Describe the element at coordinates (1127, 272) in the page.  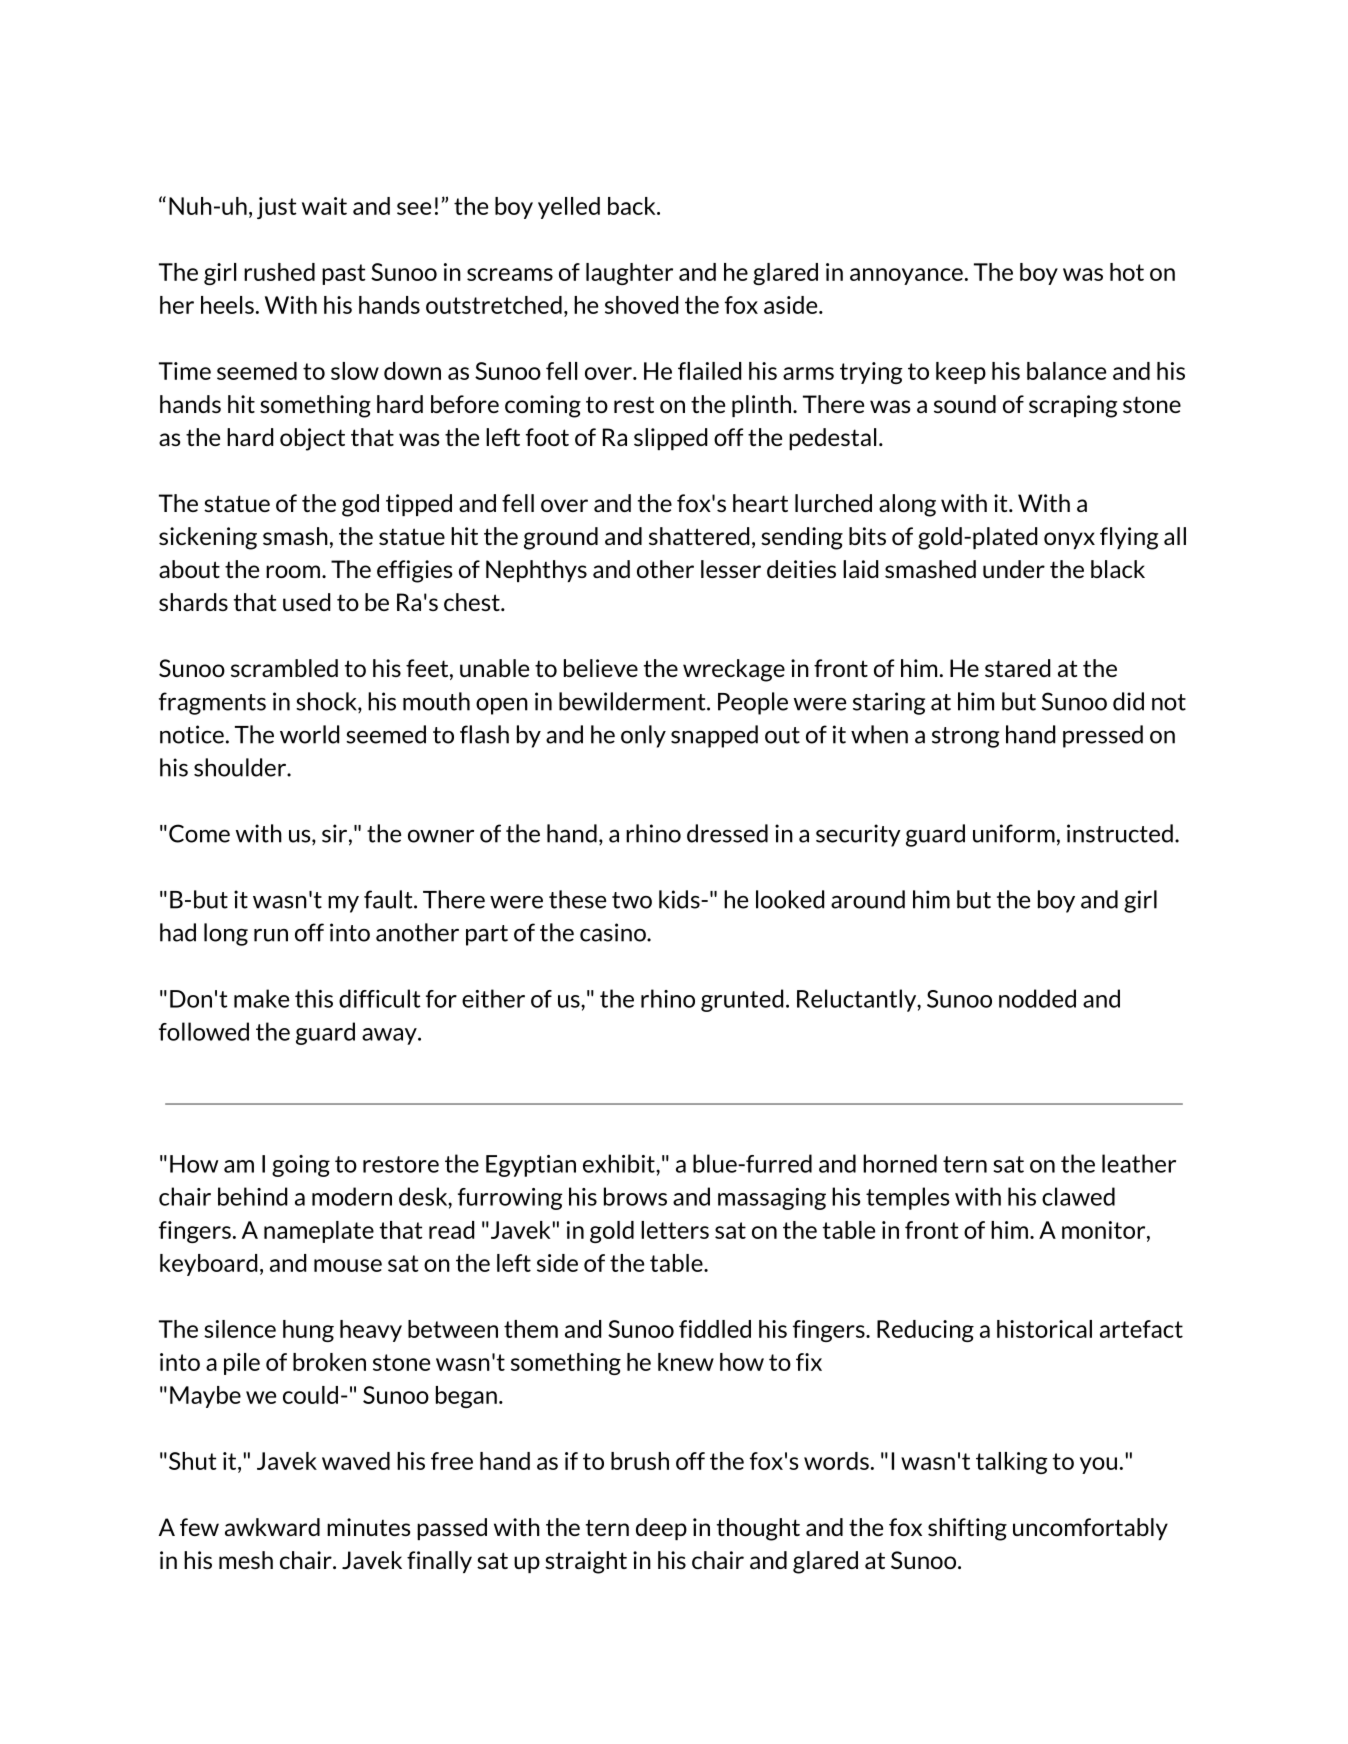
I see `hot` at that location.
